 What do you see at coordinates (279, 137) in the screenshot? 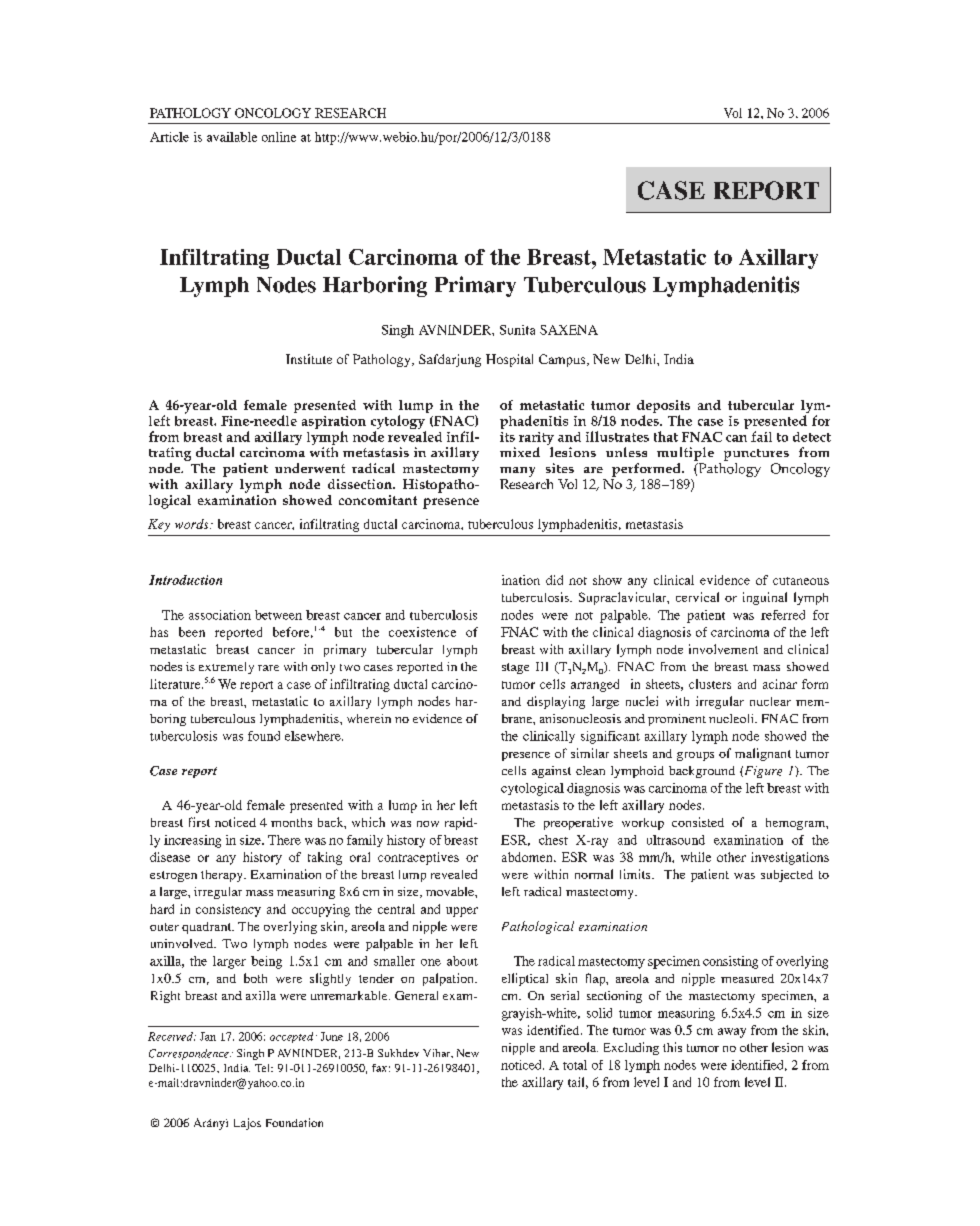
I see `online` at bounding box center [279, 137].
